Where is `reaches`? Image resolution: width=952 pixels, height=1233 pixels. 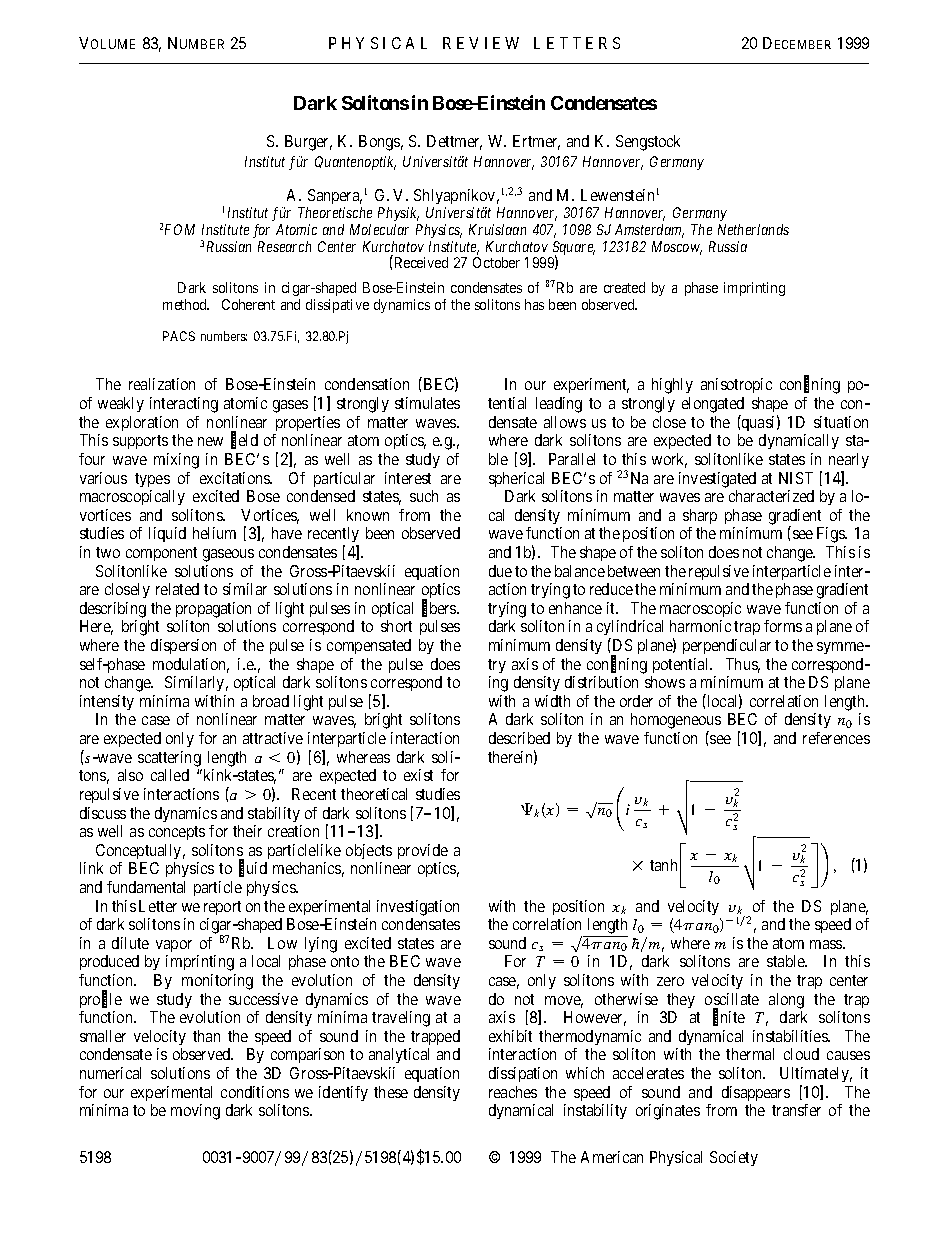
reaches is located at coordinates (513, 1092).
